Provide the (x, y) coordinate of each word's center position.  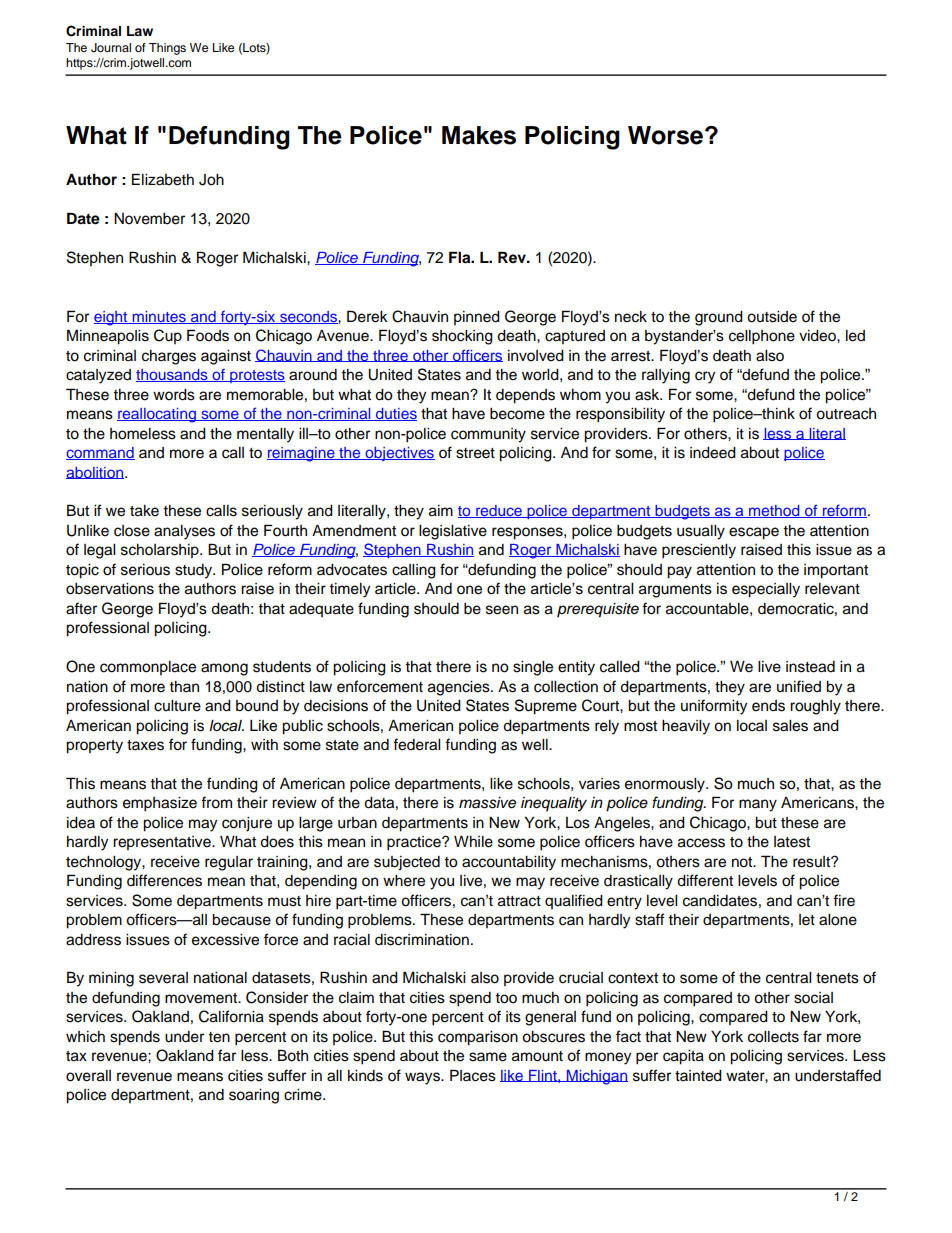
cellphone (762, 337)
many (758, 805)
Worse (667, 135)
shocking (462, 337)
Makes (479, 135)
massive (487, 803)
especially (766, 590)
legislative (453, 532)
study (195, 571)
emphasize (160, 804)
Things (167, 49)
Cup (168, 336)
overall (88, 1076)
